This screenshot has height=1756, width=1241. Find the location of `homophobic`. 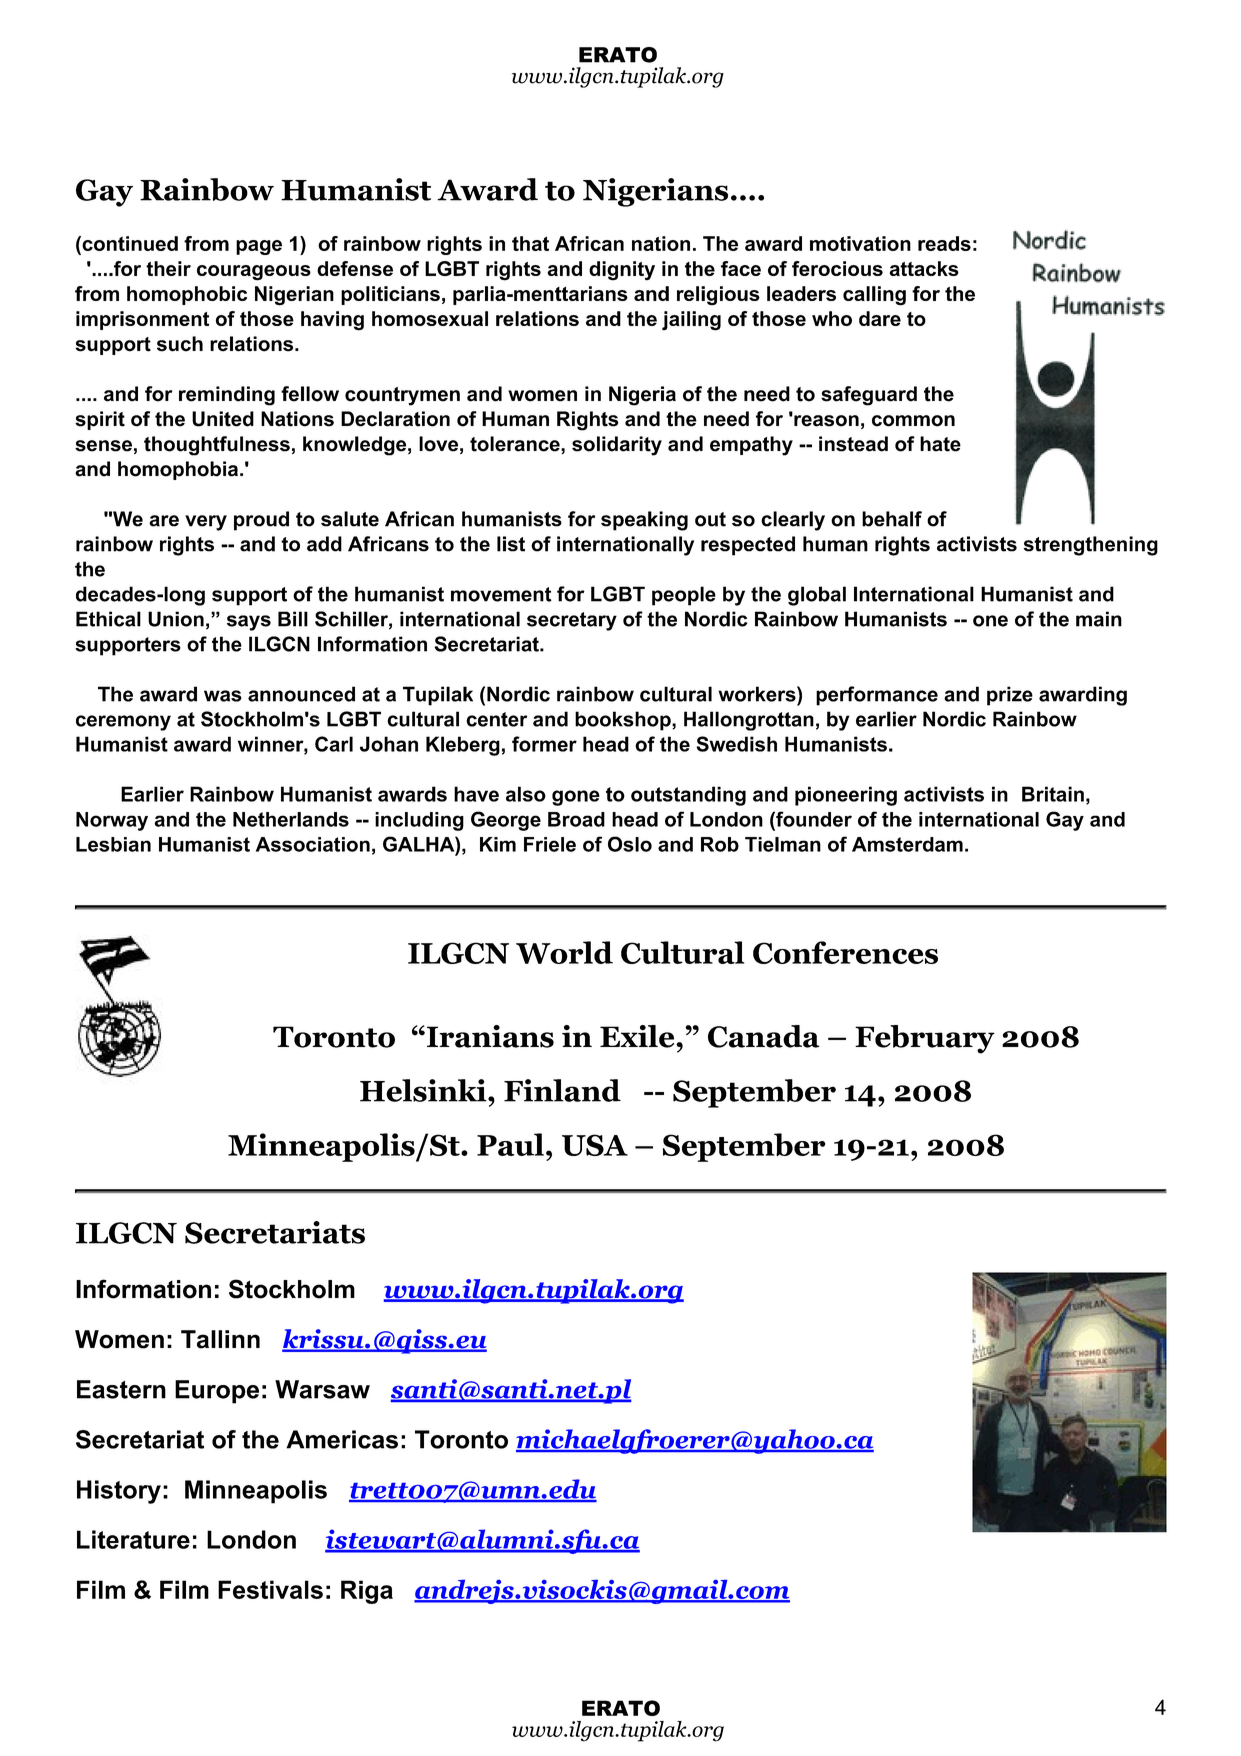

homophobic is located at coordinates (187, 295).
